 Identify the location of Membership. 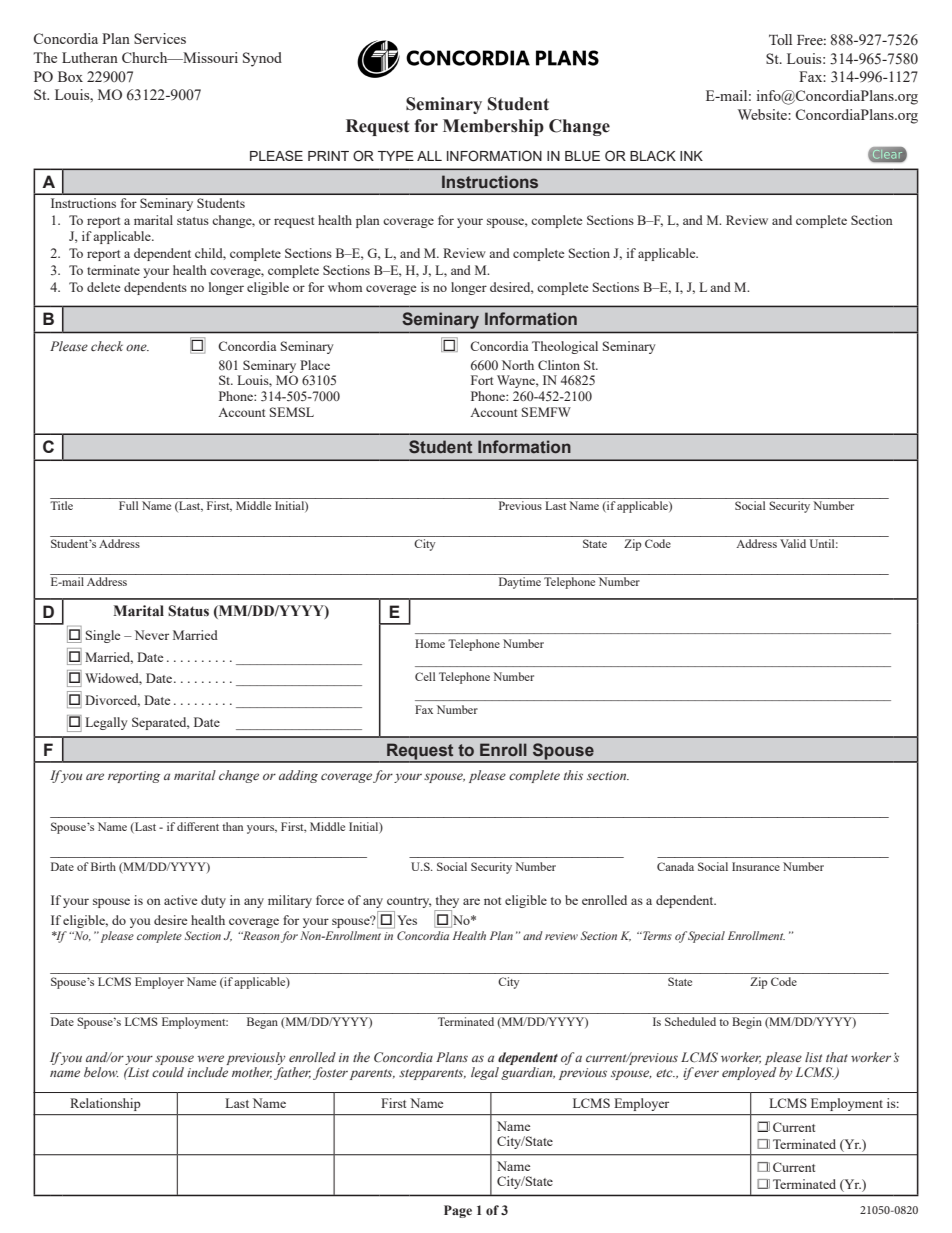
(493, 127).
